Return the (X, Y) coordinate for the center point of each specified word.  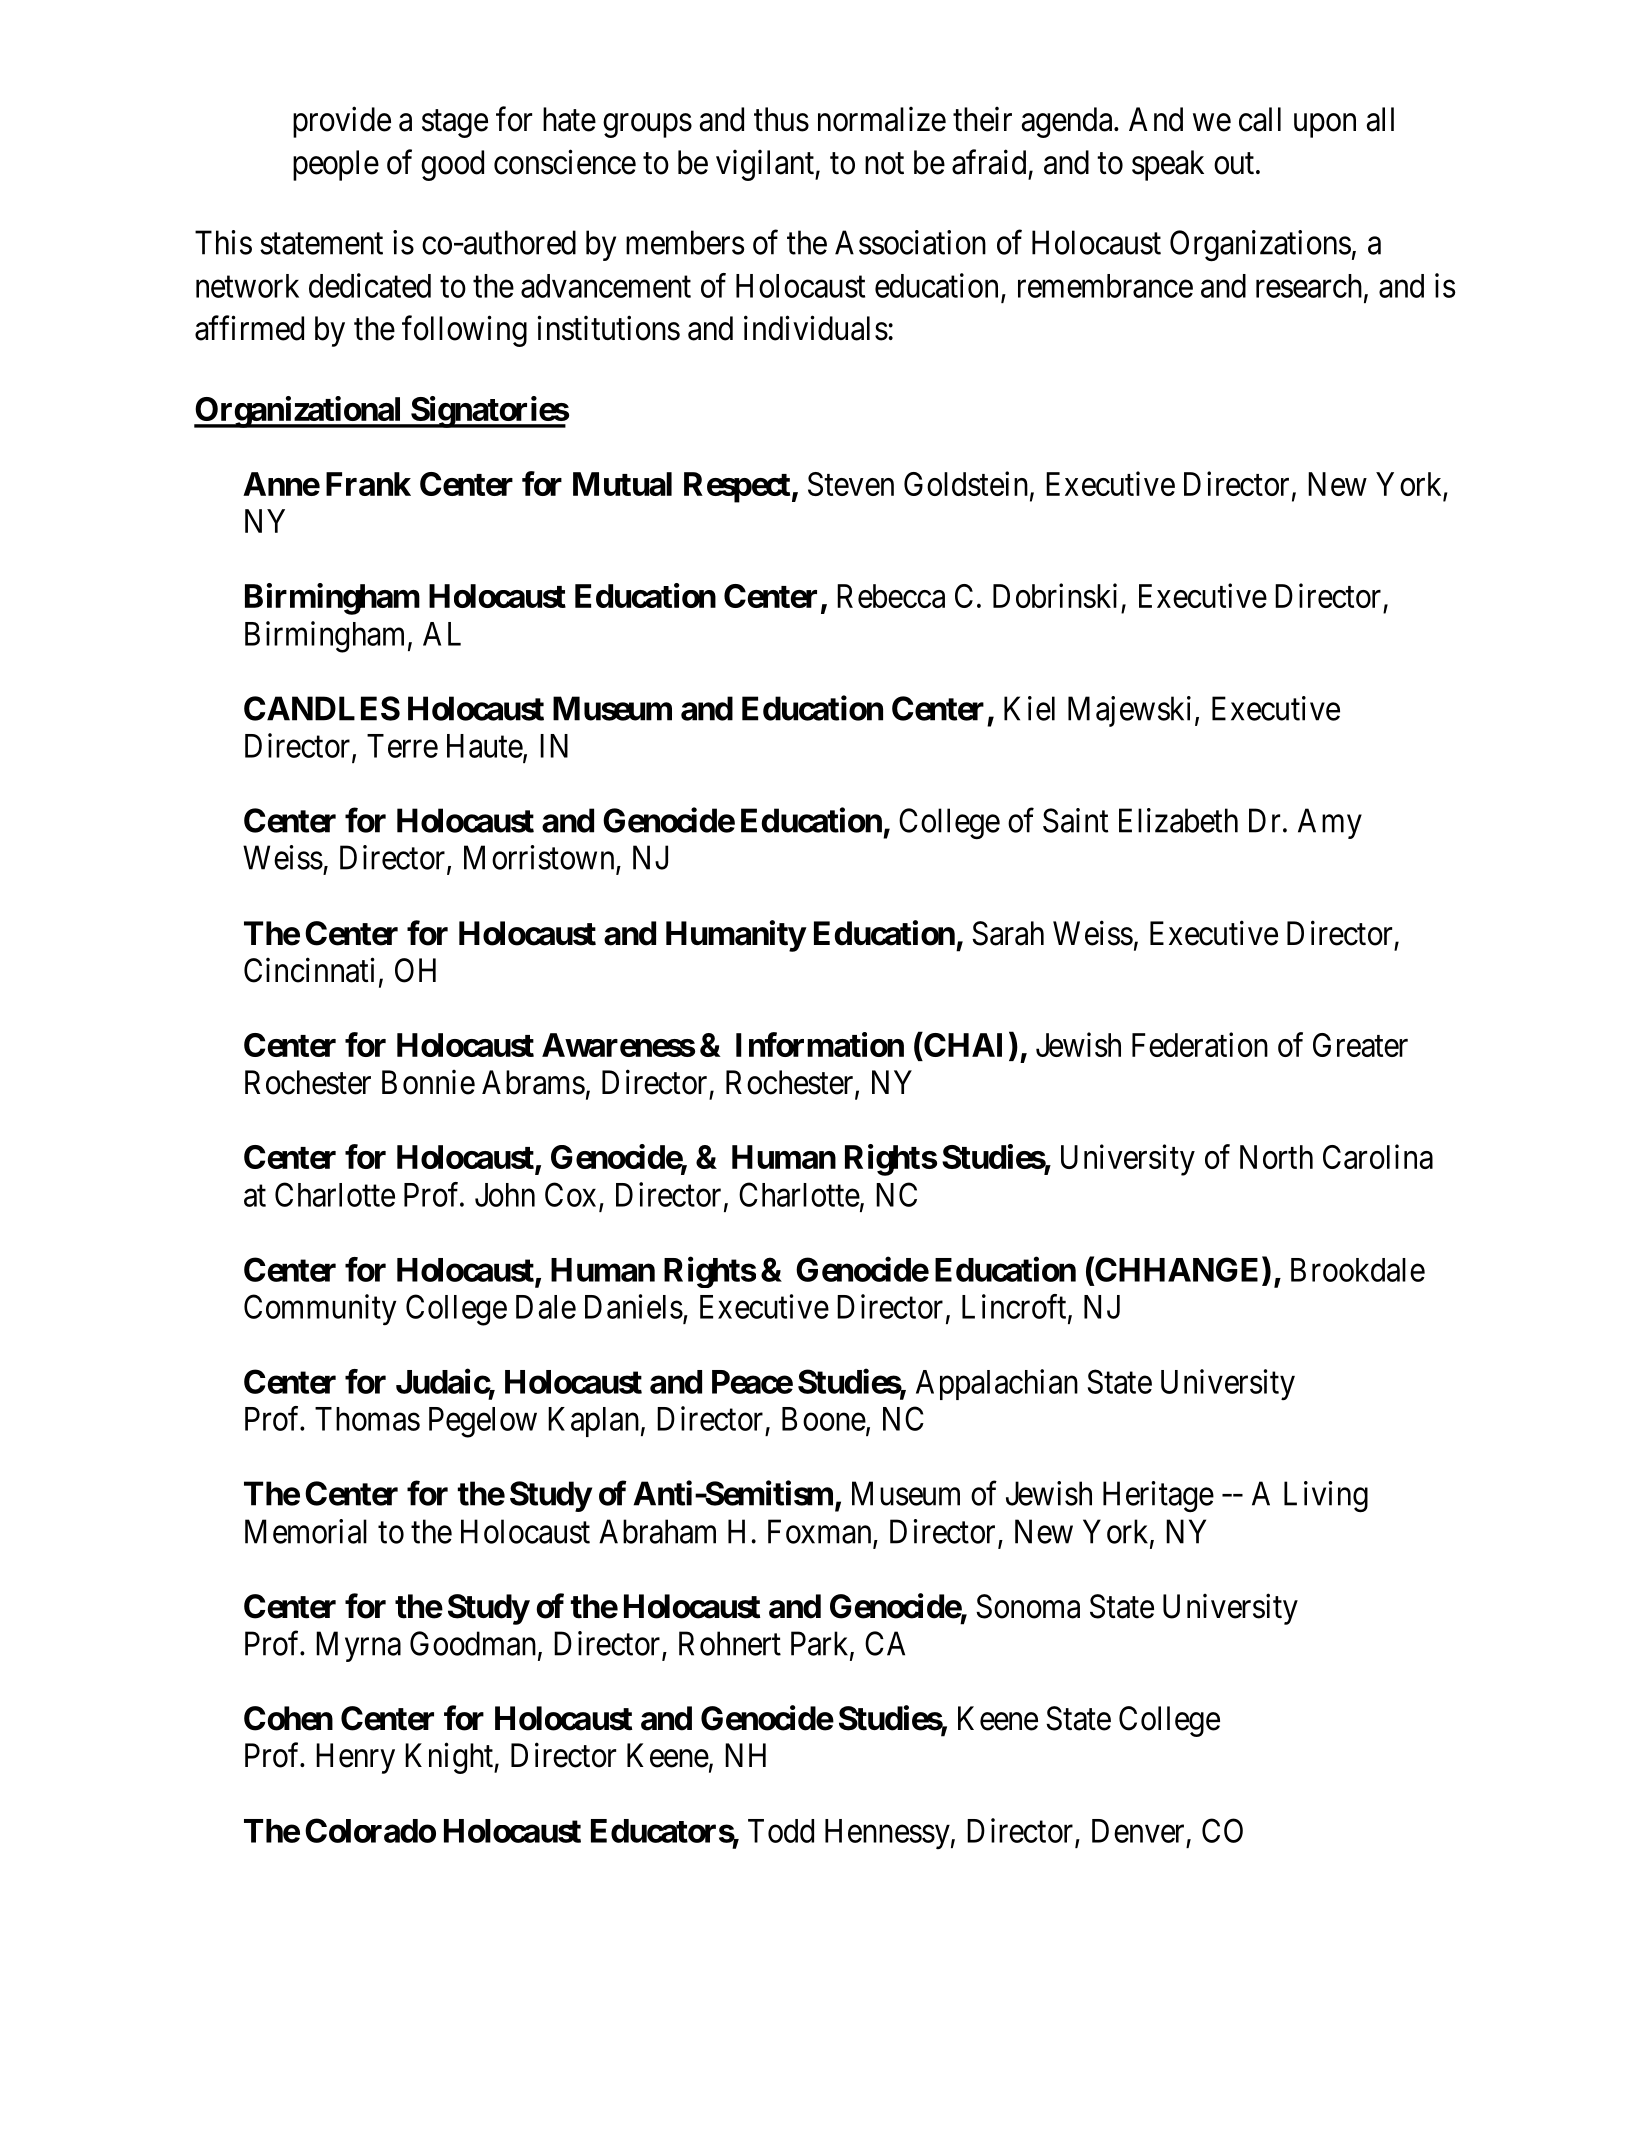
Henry (355, 1758)
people (336, 165)
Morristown (540, 858)
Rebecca (891, 596)
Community (320, 1310)
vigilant (766, 165)
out (1234, 164)
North (1276, 1157)
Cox (570, 1194)
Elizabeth (1178, 820)
